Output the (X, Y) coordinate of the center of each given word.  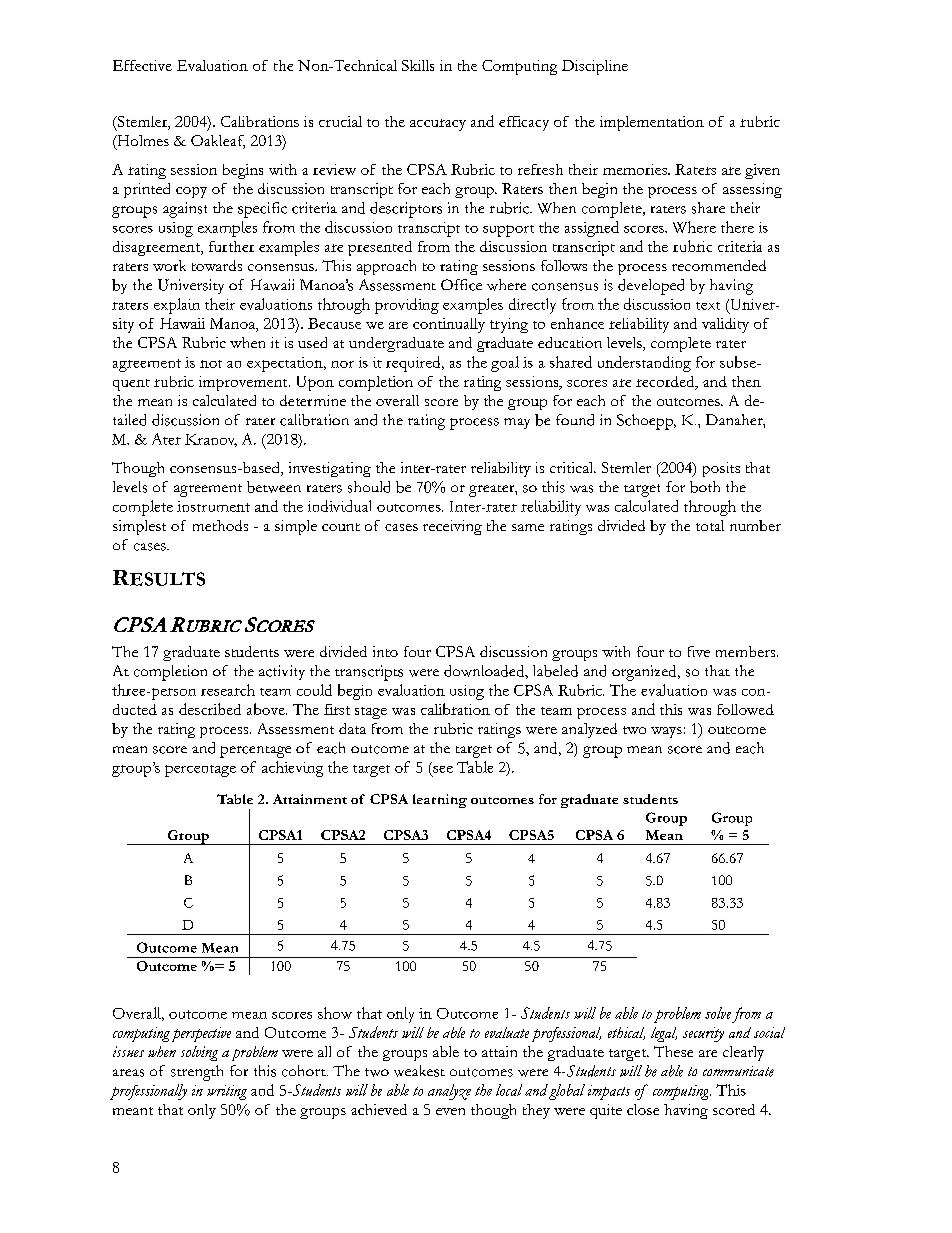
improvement (244, 383)
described (210, 709)
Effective (142, 65)
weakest (419, 1071)
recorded (666, 383)
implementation (652, 123)
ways (666, 732)
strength (197, 1073)
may (517, 423)
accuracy (438, 125)
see (443, 769)
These (673, 1051)
